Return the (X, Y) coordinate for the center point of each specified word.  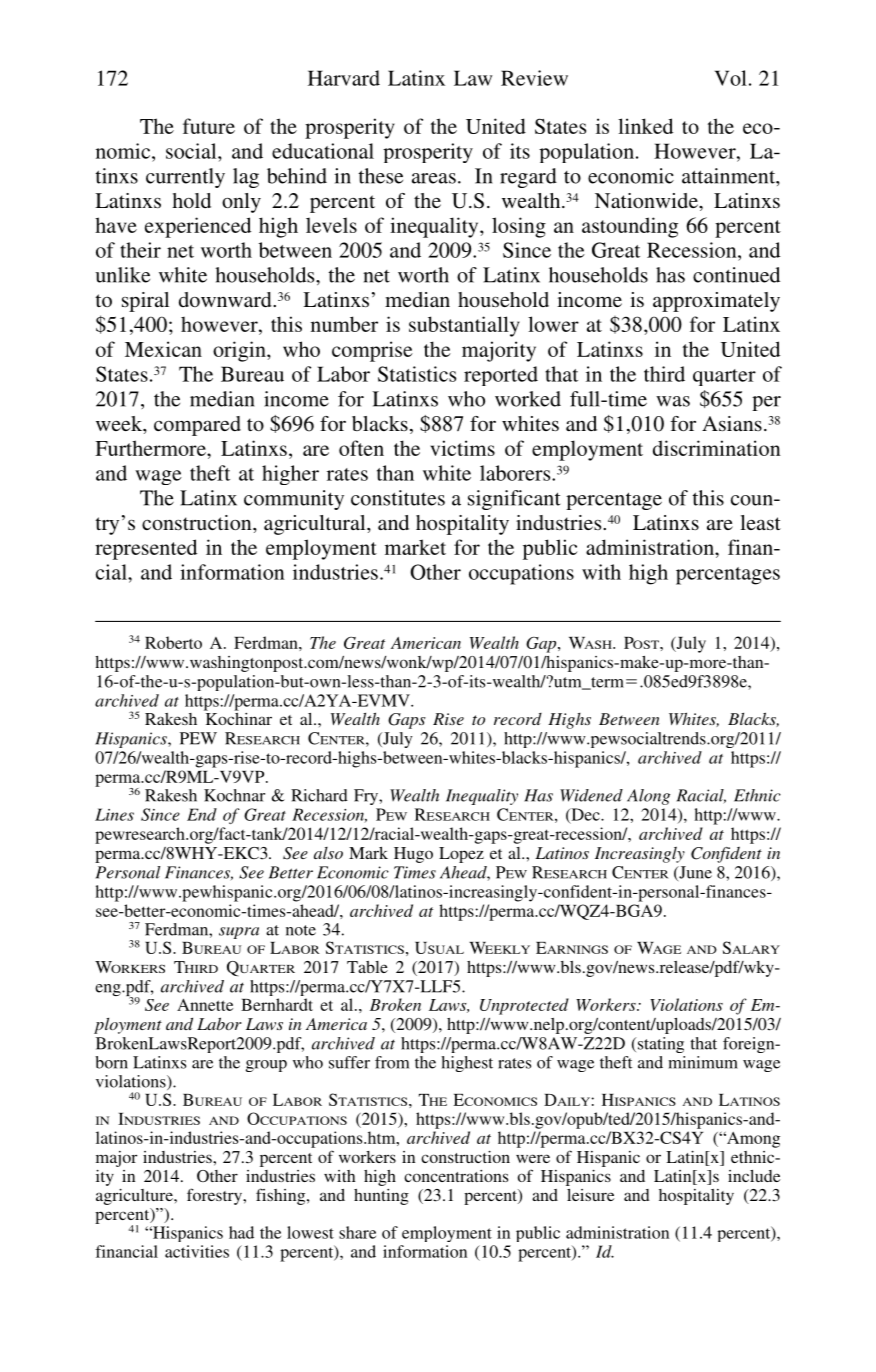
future (209, 126)
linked (645, 126)
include (754, 1176)
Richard (319, 795)
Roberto (173, 642)
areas (434, 178)
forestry (215, 1196)
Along (648, 797)
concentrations (456, 1176)
